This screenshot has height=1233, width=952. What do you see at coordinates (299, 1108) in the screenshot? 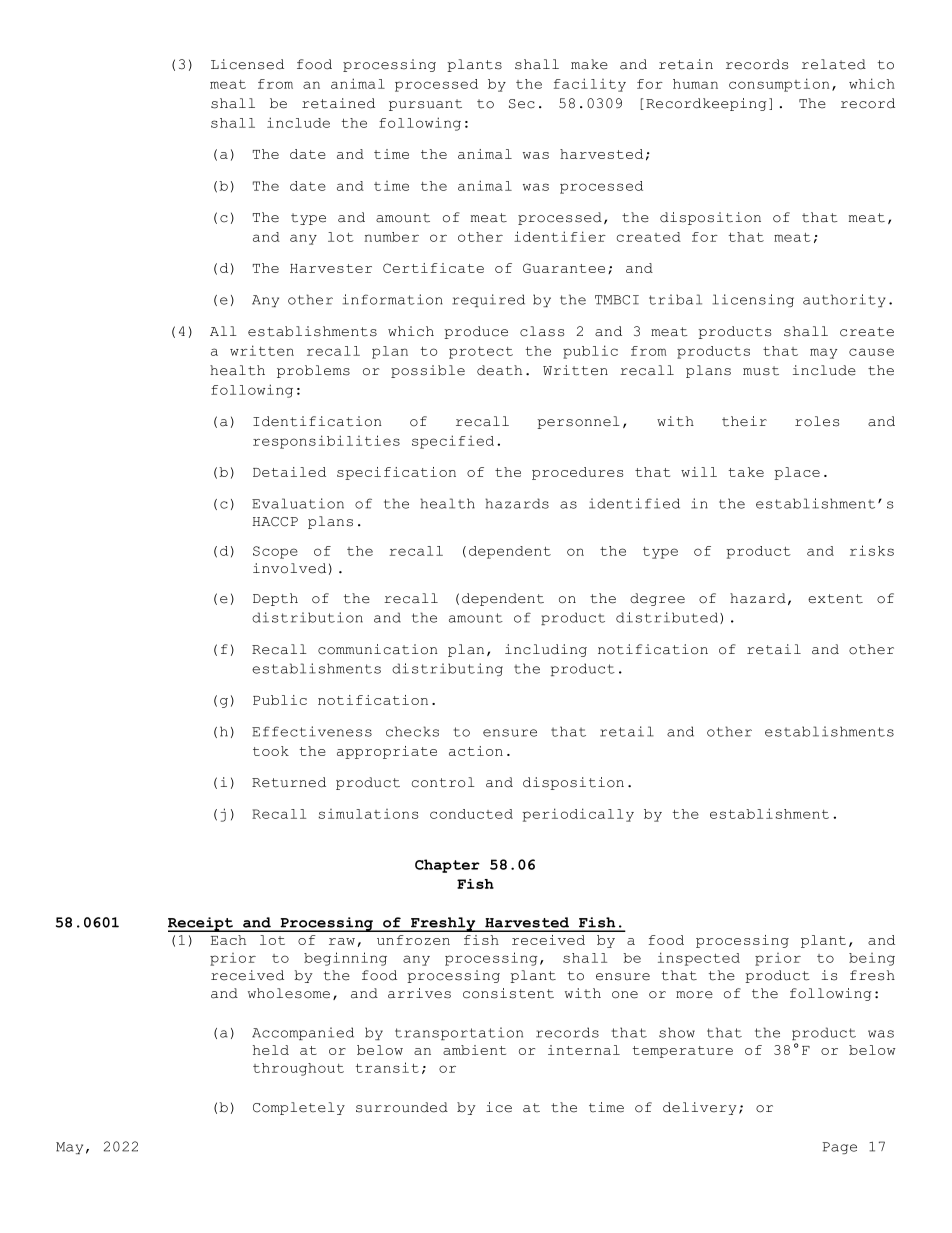
I see `Completely` at bounding box center [299, 1108].
